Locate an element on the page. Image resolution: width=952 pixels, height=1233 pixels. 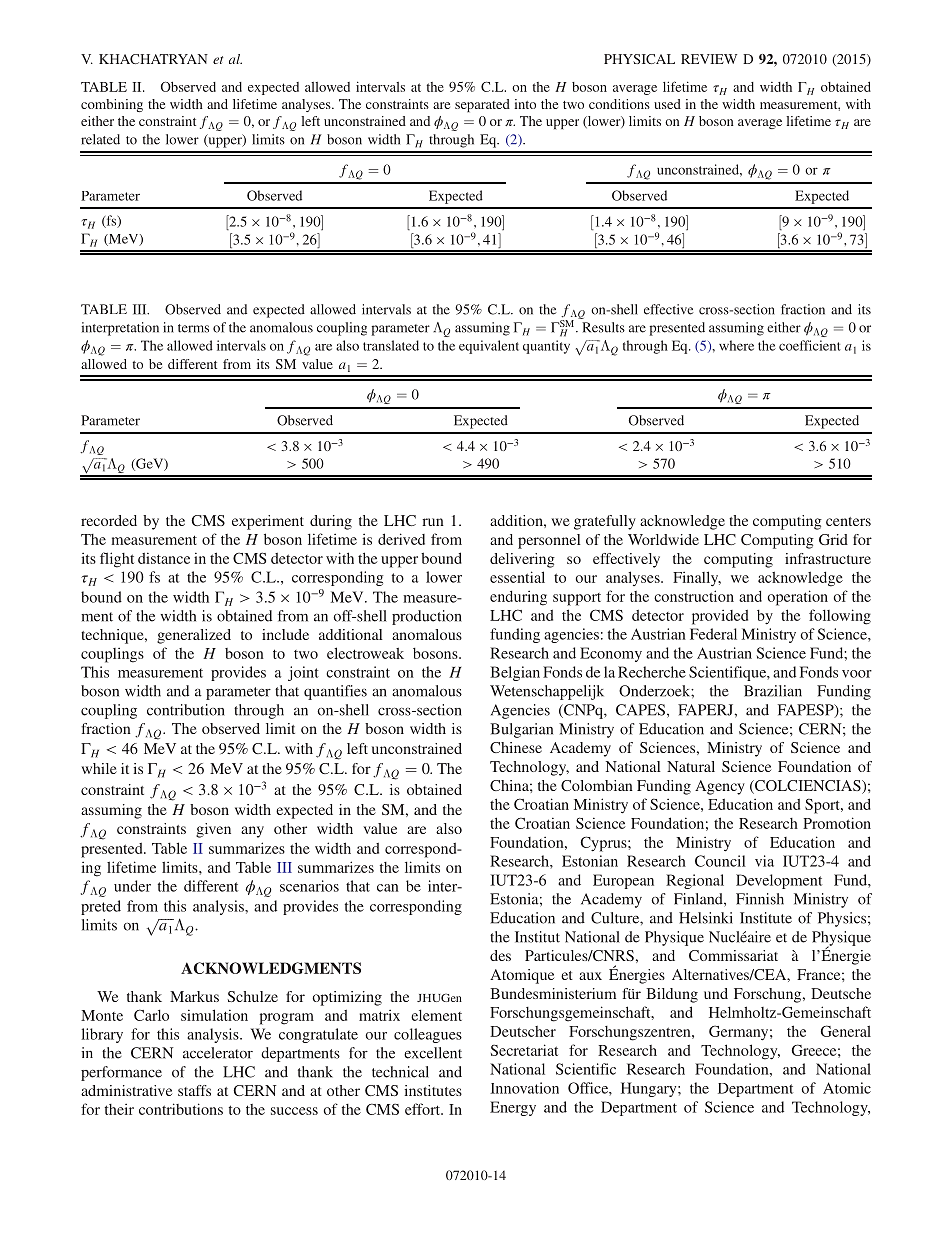
separated is located at coordinates (482, 105).
